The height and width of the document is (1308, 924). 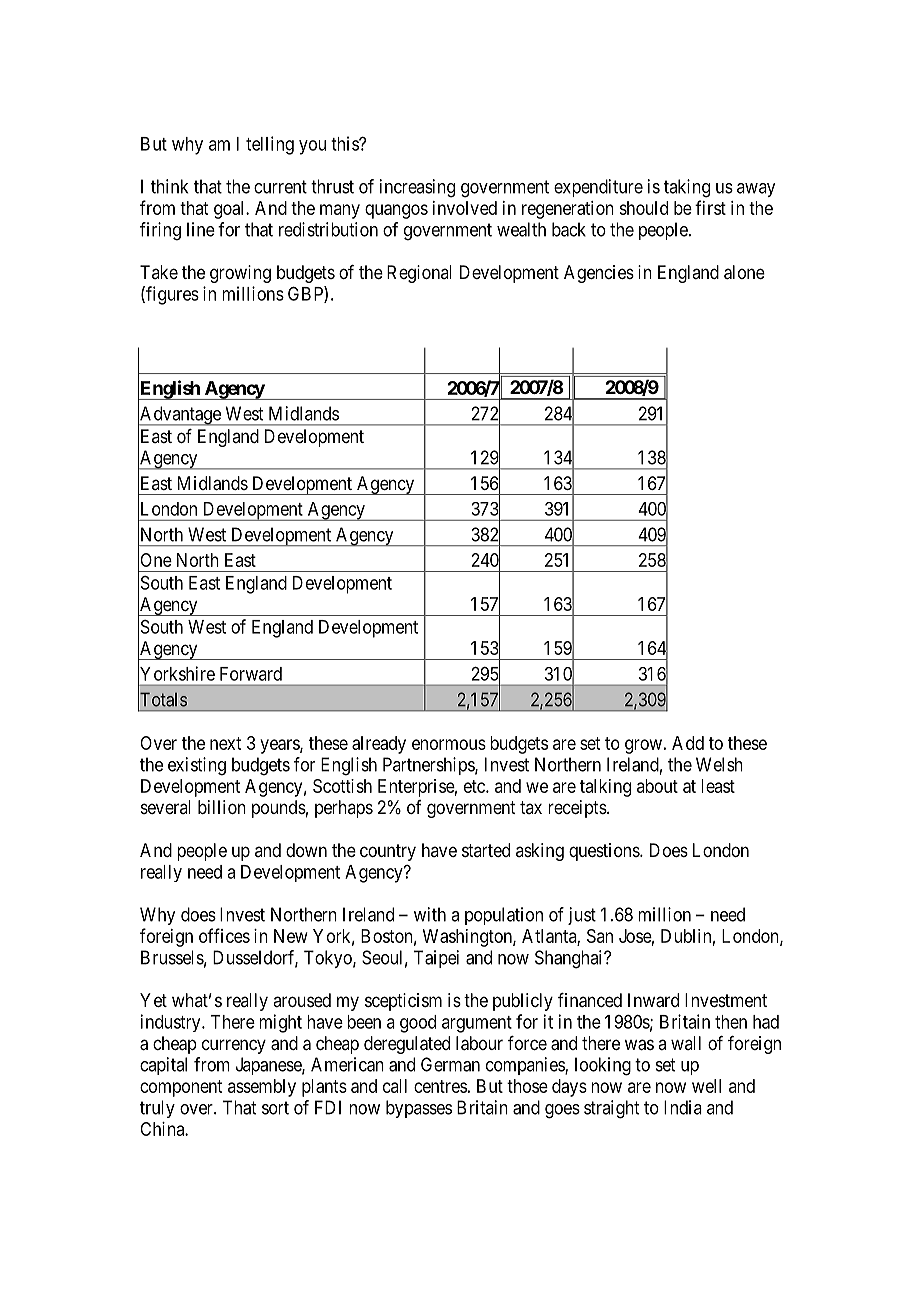 I want to click on involved, so click(x=465, y=208).
